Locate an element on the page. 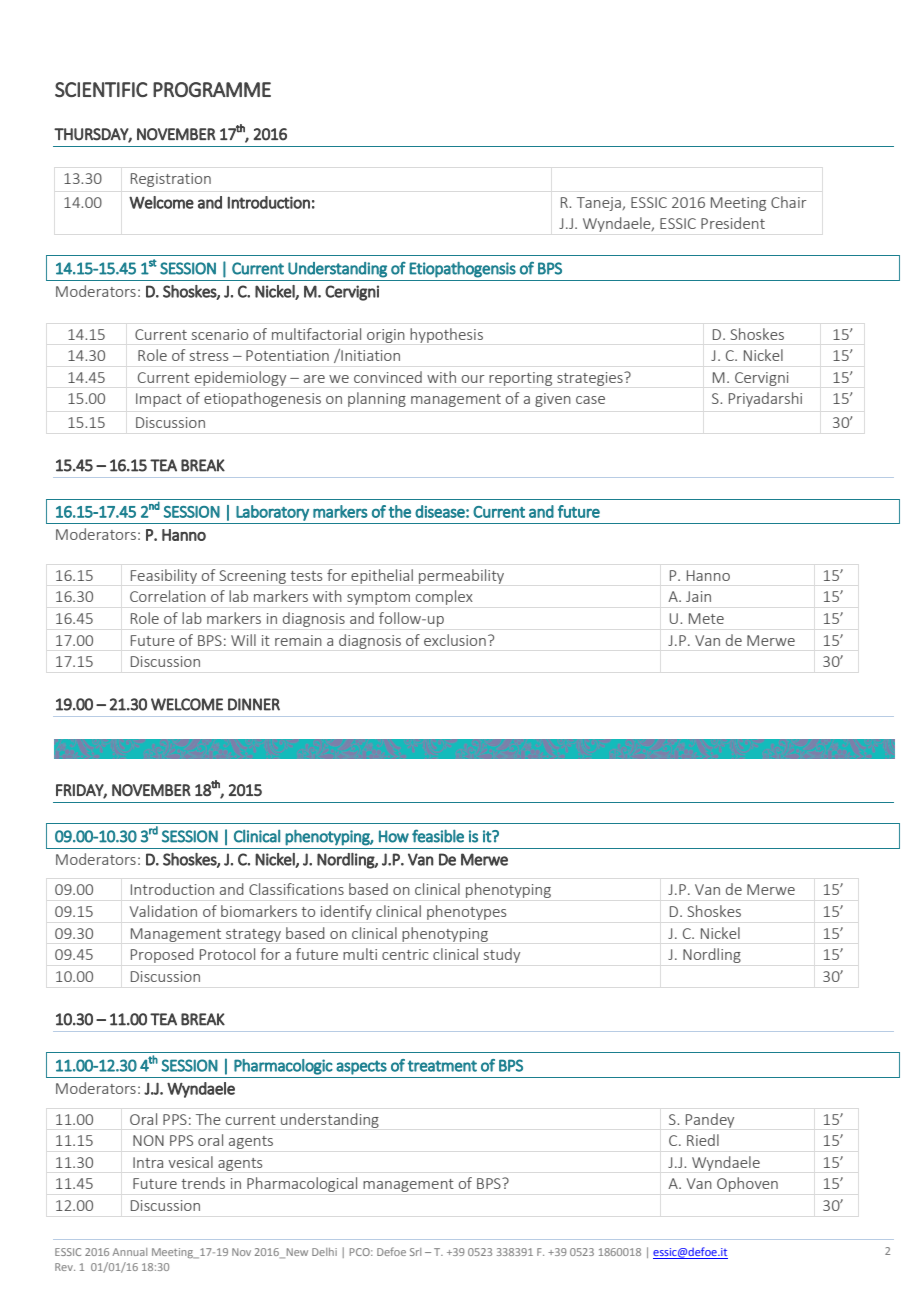 This document has height=1308, width=924. Jain is located at coordinates (698, 596).
